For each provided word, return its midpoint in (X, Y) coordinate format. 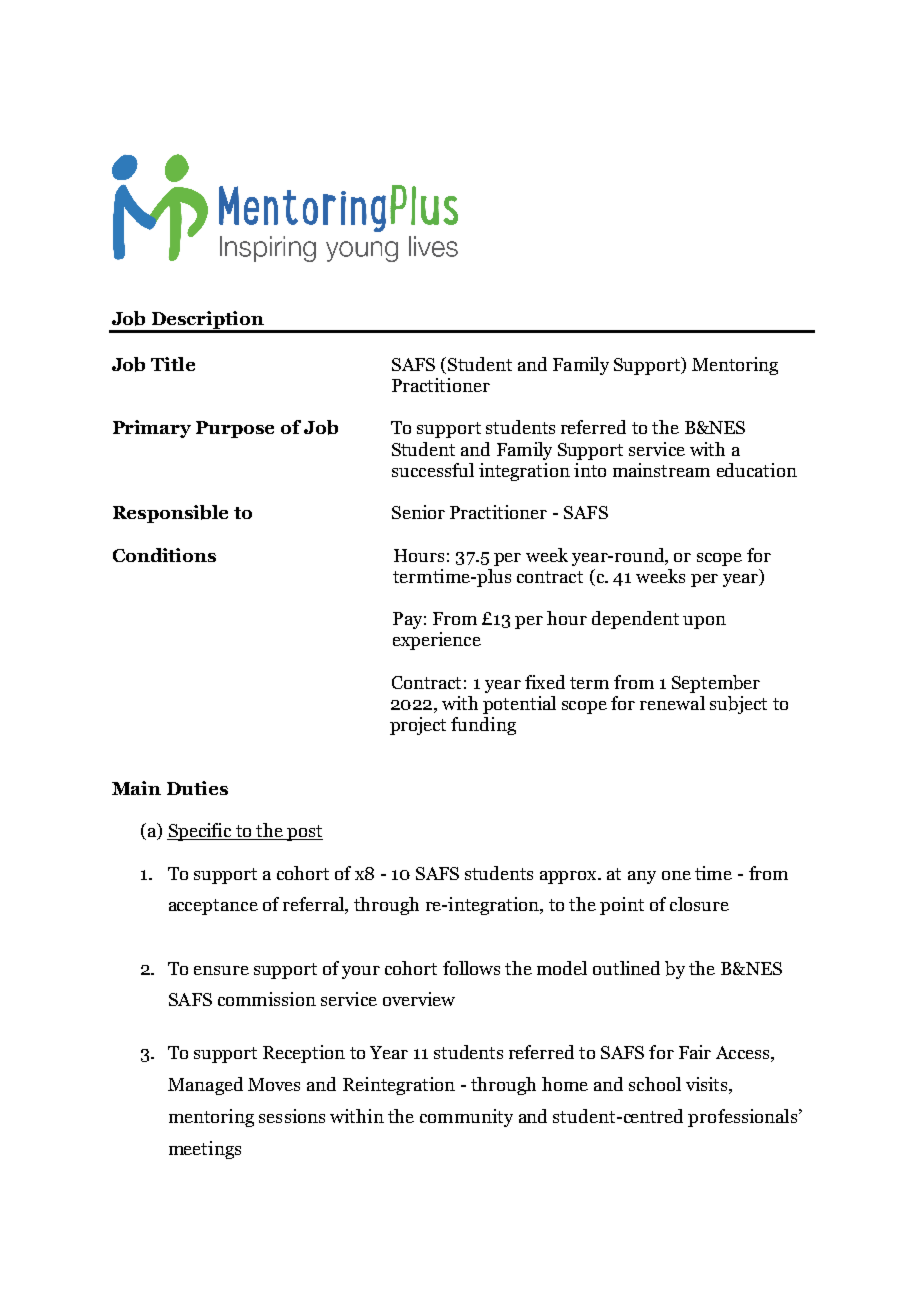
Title (173, 364)
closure (699, 904)
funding (483, 726)
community (466, 1118)
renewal (672, 703)
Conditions (164, 555)
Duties (197, 788)
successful (433, 470)
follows (471, 968)
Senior (418, 512)
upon (704, 622)
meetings (205, 1150)
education (757, 470)
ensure (221, 970)
